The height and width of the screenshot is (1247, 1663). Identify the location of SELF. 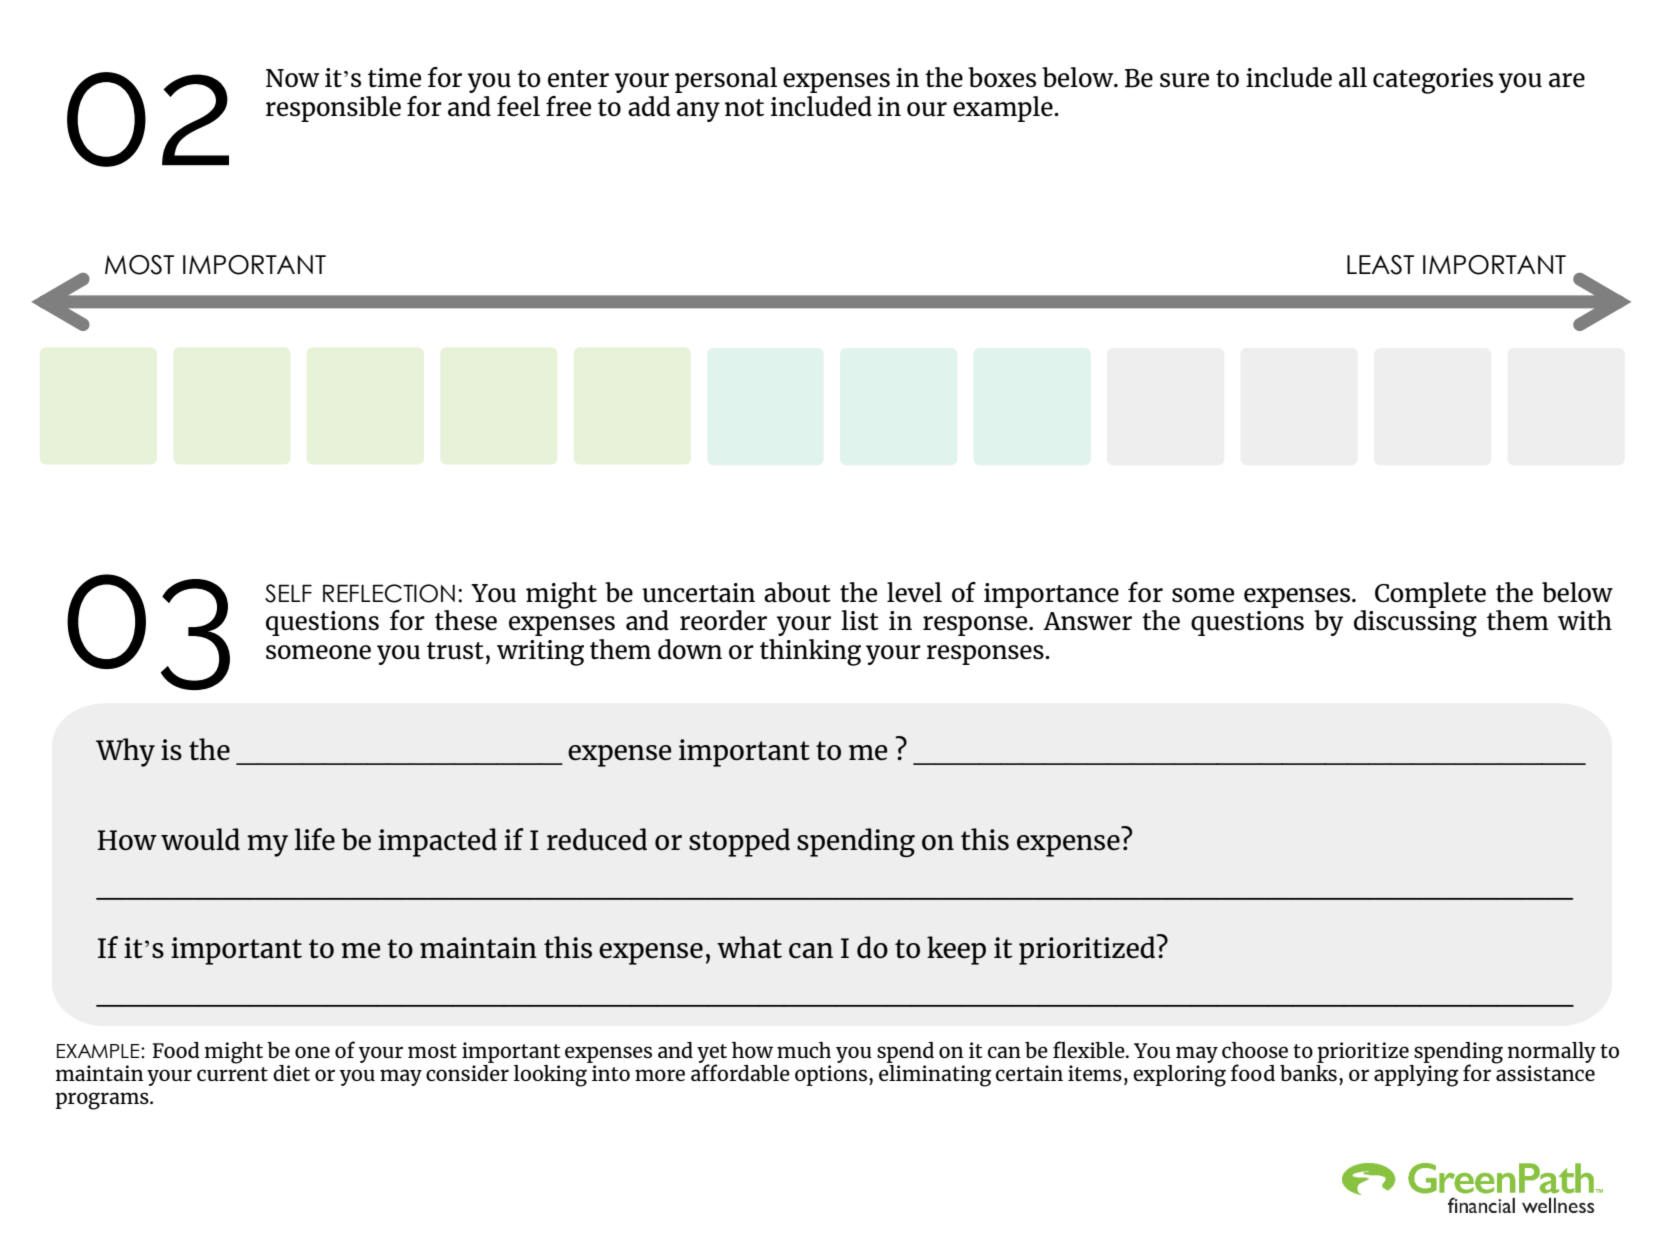
(288, 593).
